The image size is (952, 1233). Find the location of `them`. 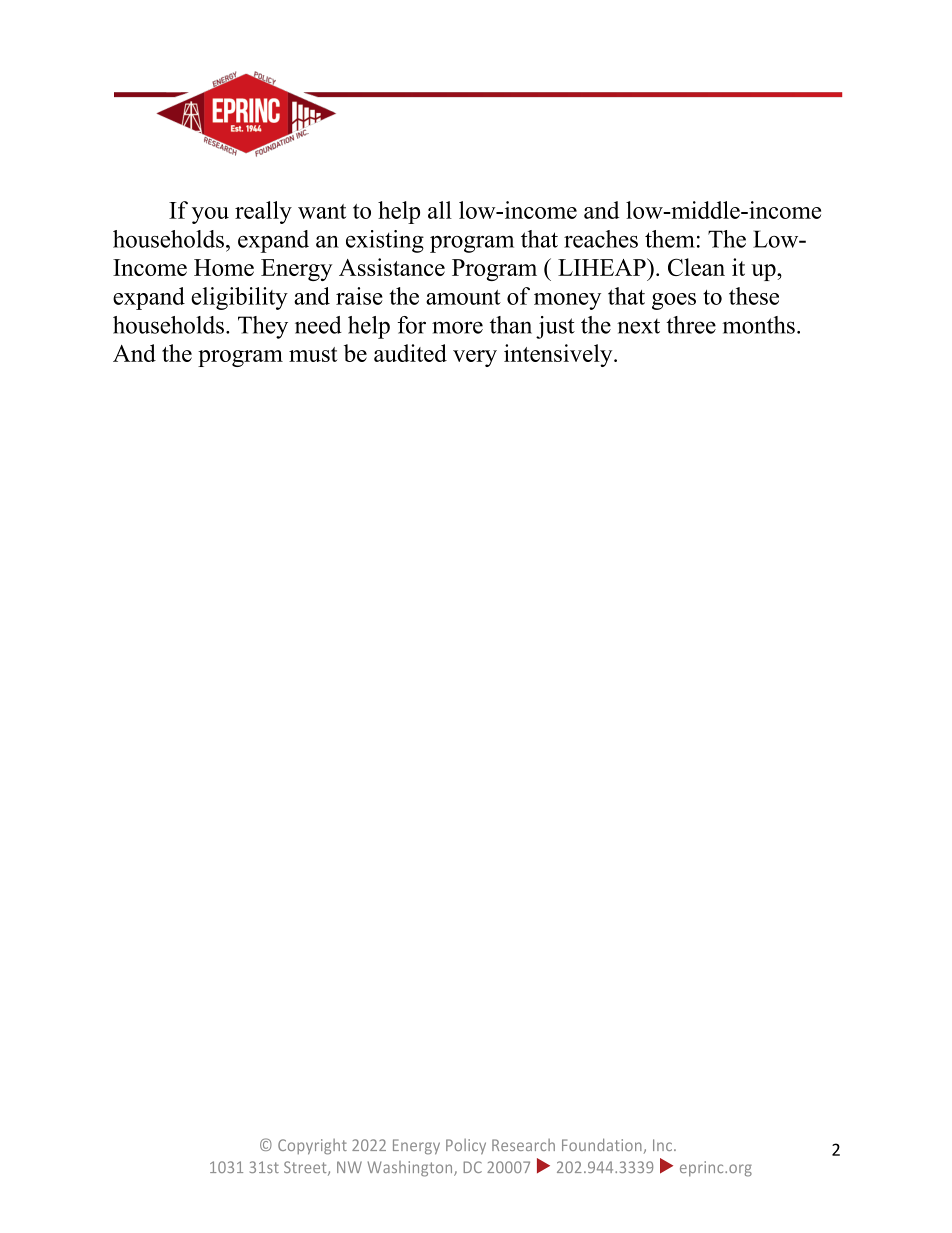

them is located at coordinates (670, 239).
